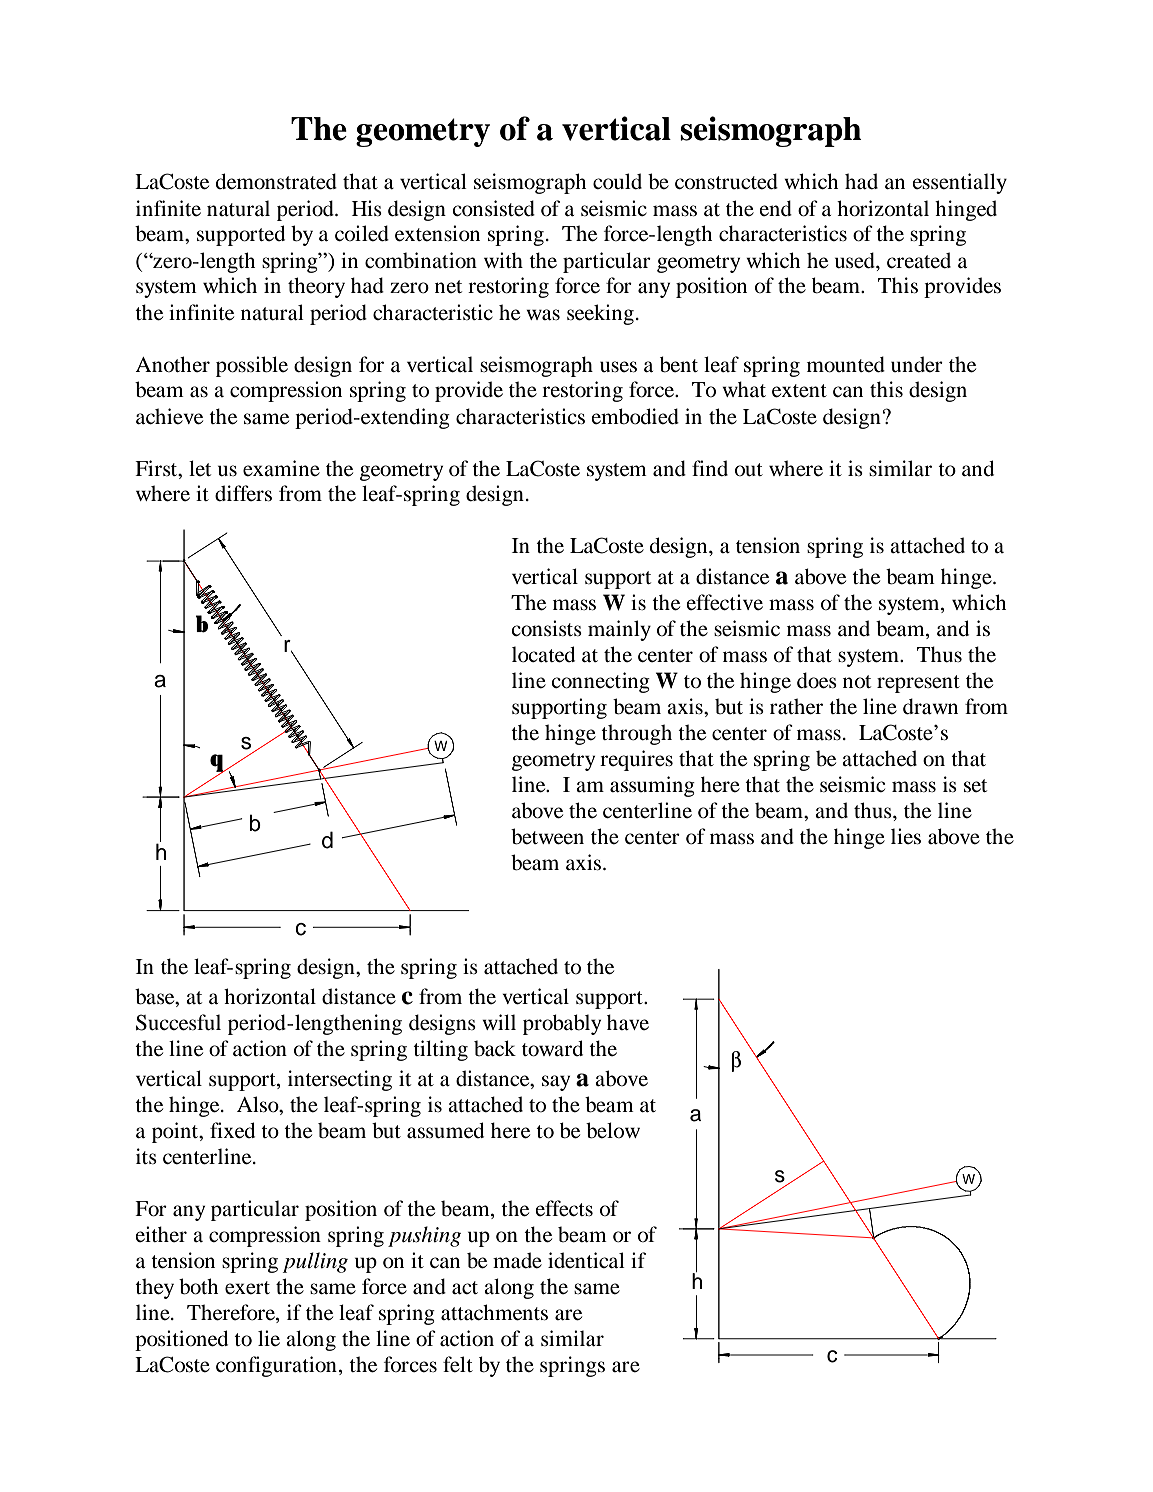 The width and height of the screenshot is (1153, 1492). Describe the element at coordinates (546, 628) in the screenshot. I see `consists` at that location.
